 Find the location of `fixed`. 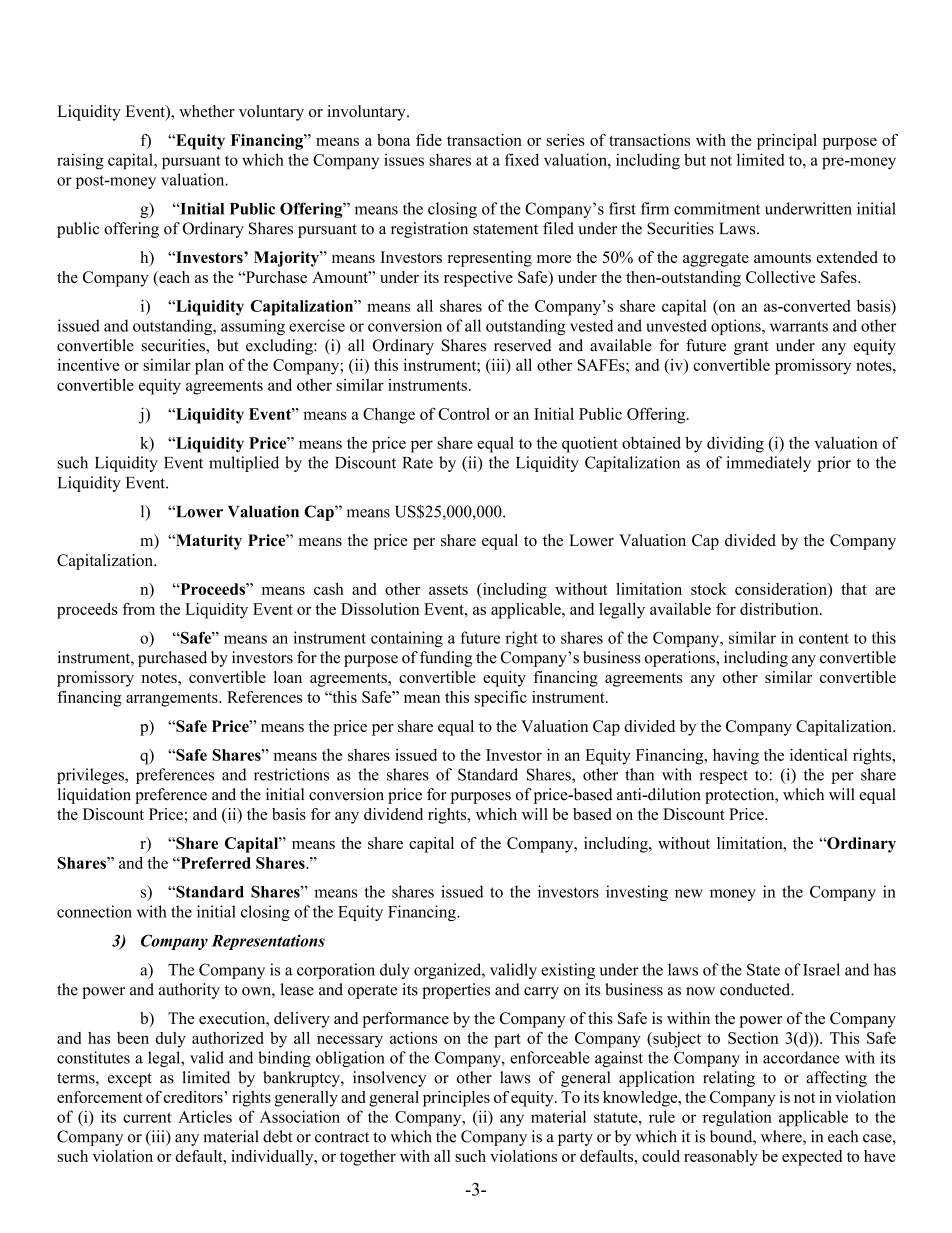

fixed is located at coordinates (522, 159).
